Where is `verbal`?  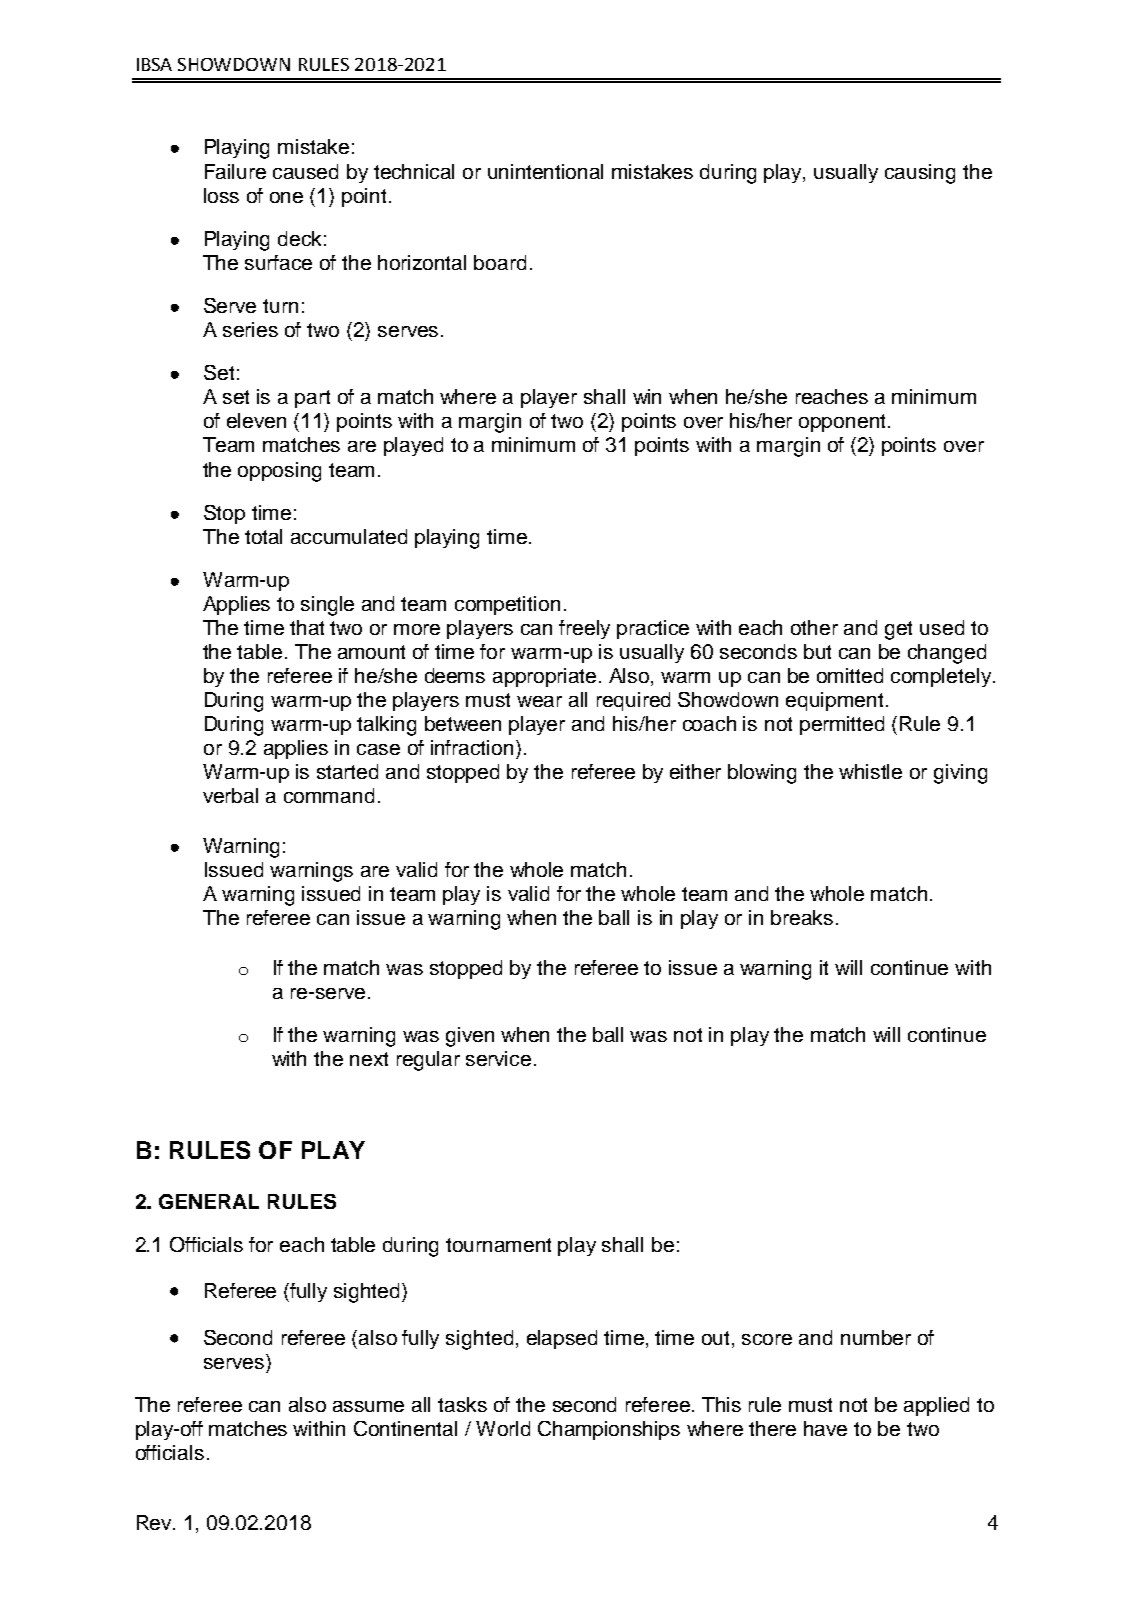
verbal is located at coordinates (230, 795).
